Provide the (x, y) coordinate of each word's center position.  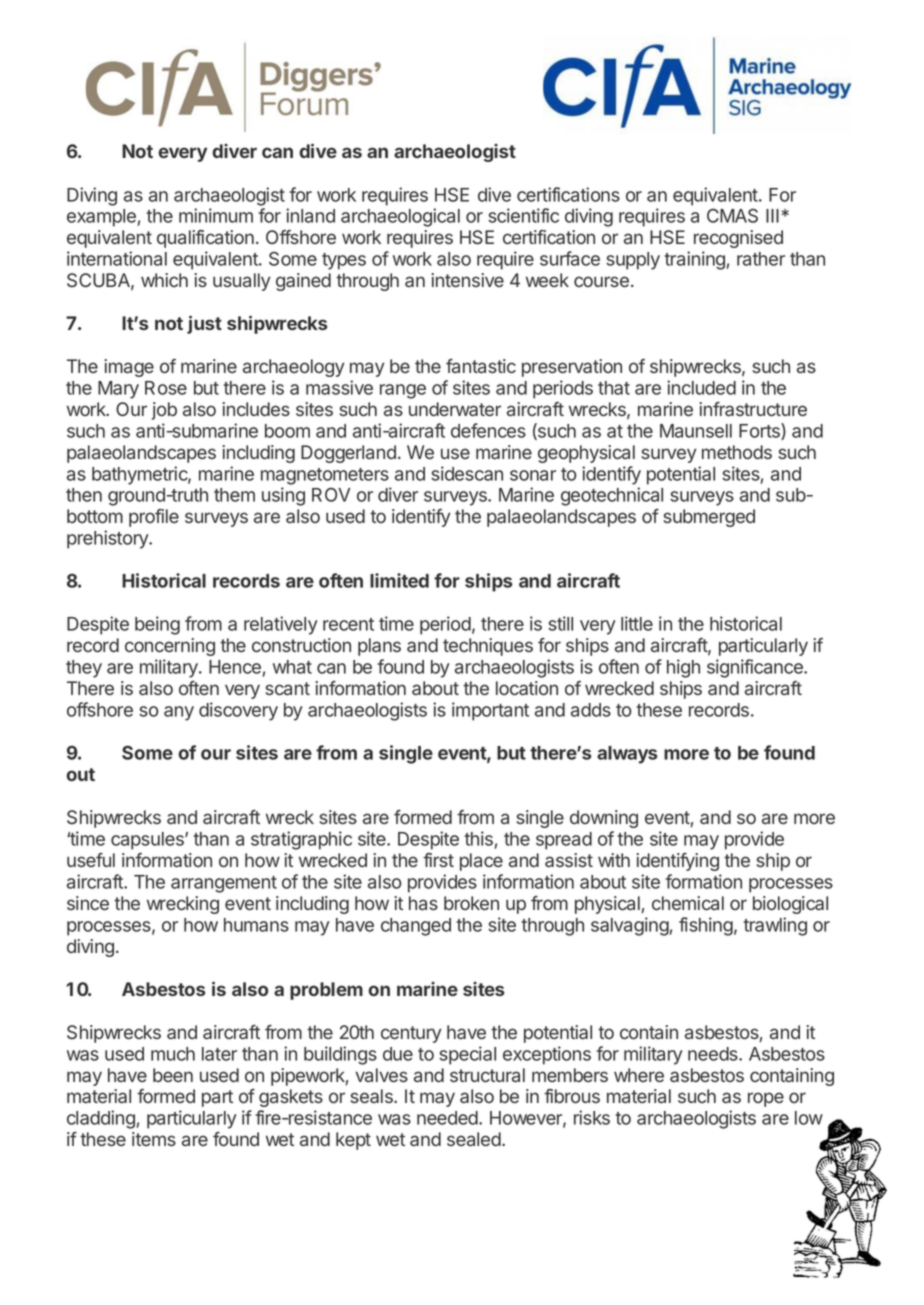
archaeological (400, 217)
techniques (488, 647)
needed (448, 1118)
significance (756, 668)
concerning (170, 647)
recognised (738, 239)
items (154, 1139)
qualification (205, 239)
